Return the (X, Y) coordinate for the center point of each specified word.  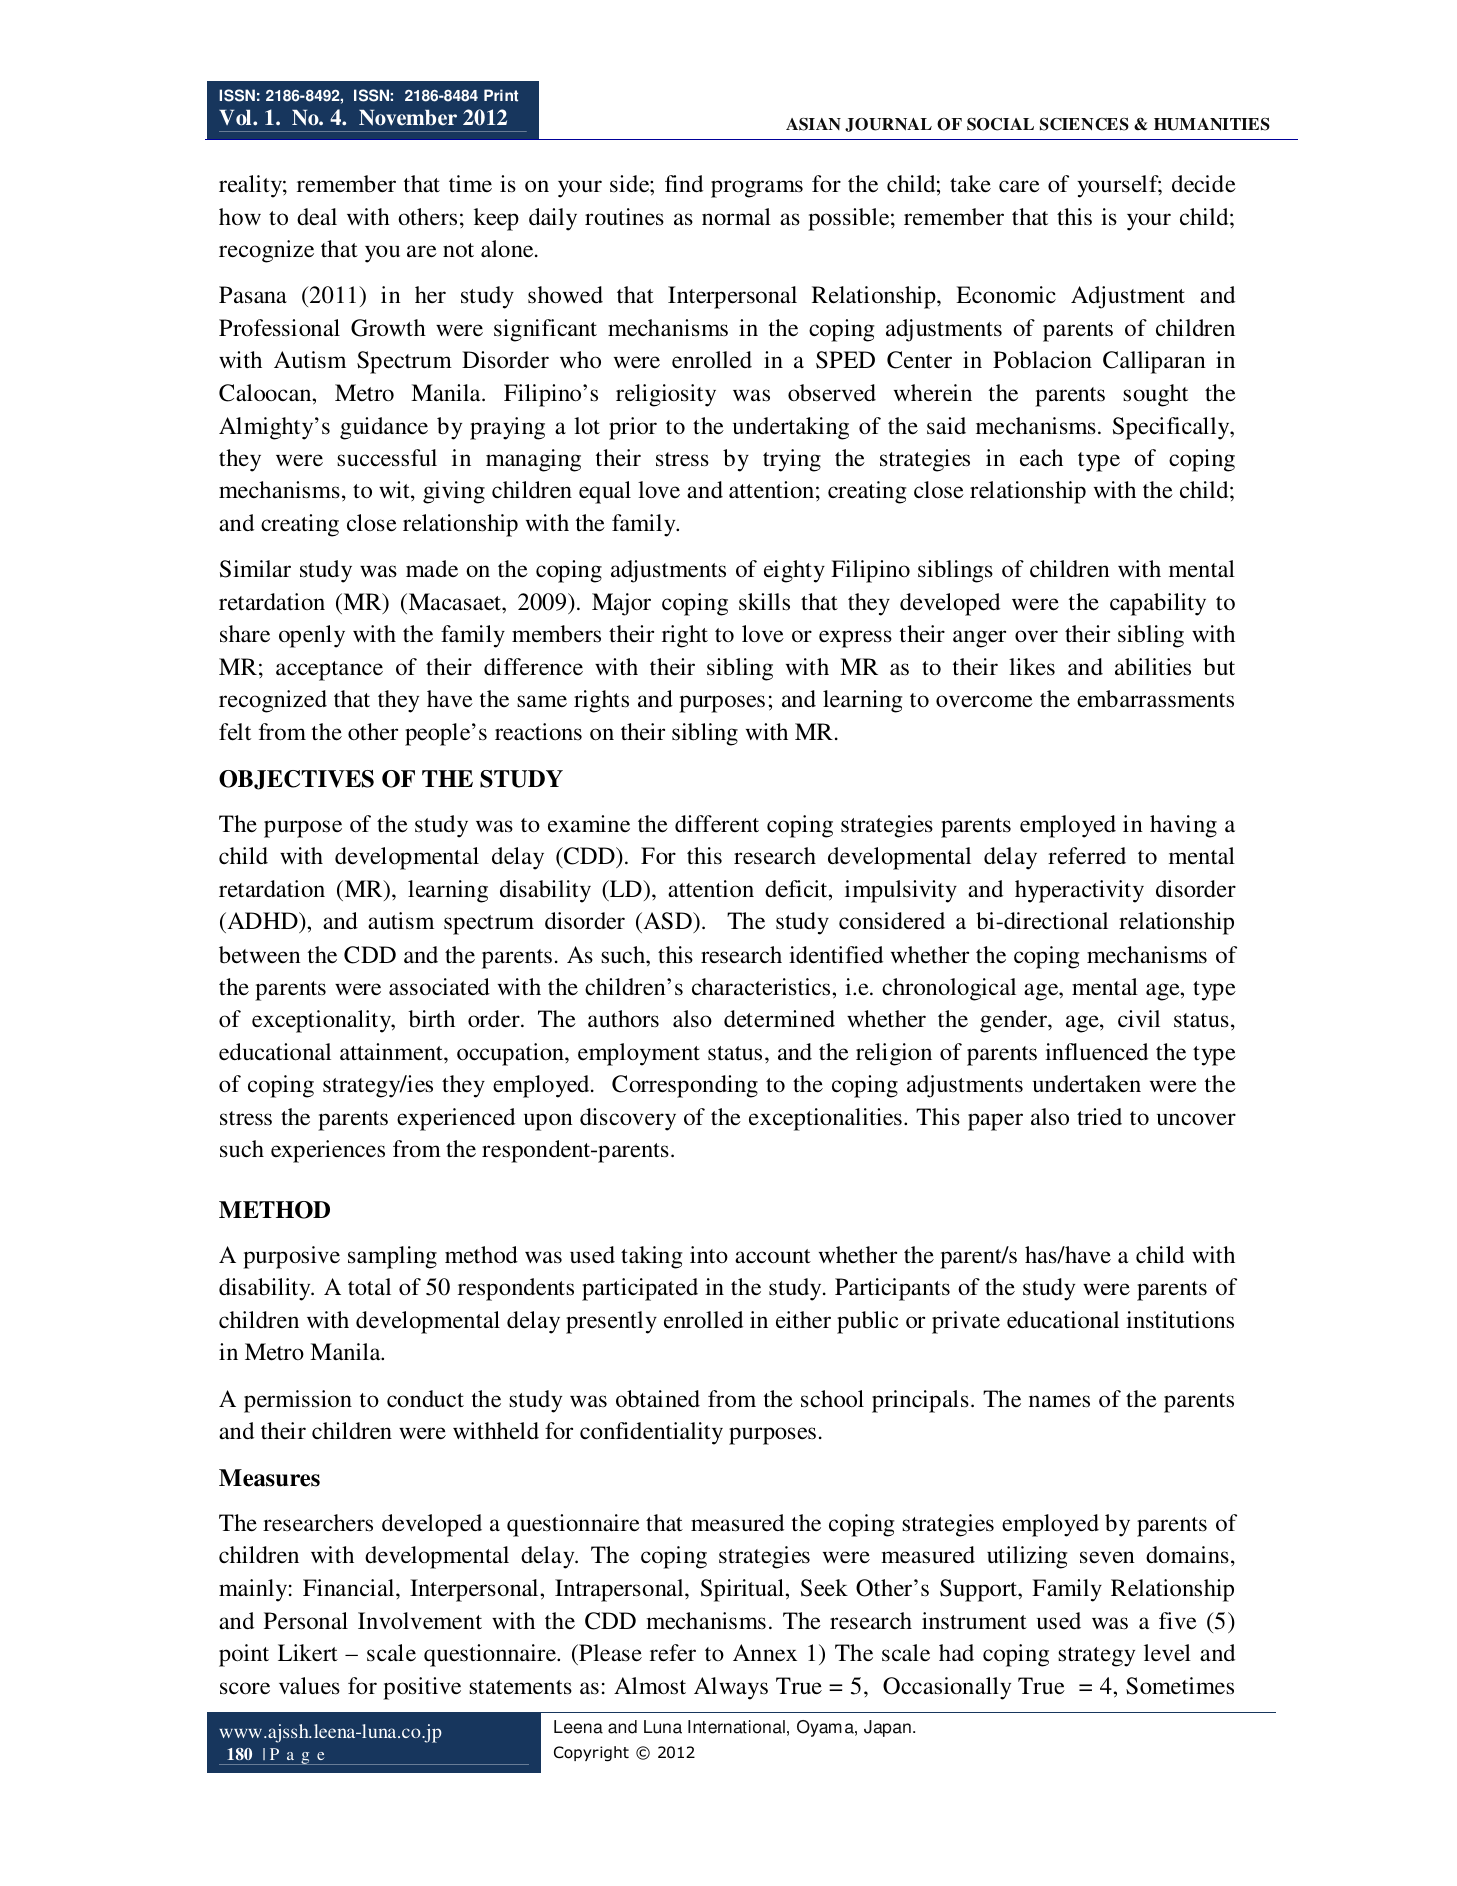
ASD (667, 922)
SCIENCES (1084, 124)
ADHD (262, 920)
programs (757, 189)
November (408, 117)
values (309, 1686)
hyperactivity (1079, 891)
